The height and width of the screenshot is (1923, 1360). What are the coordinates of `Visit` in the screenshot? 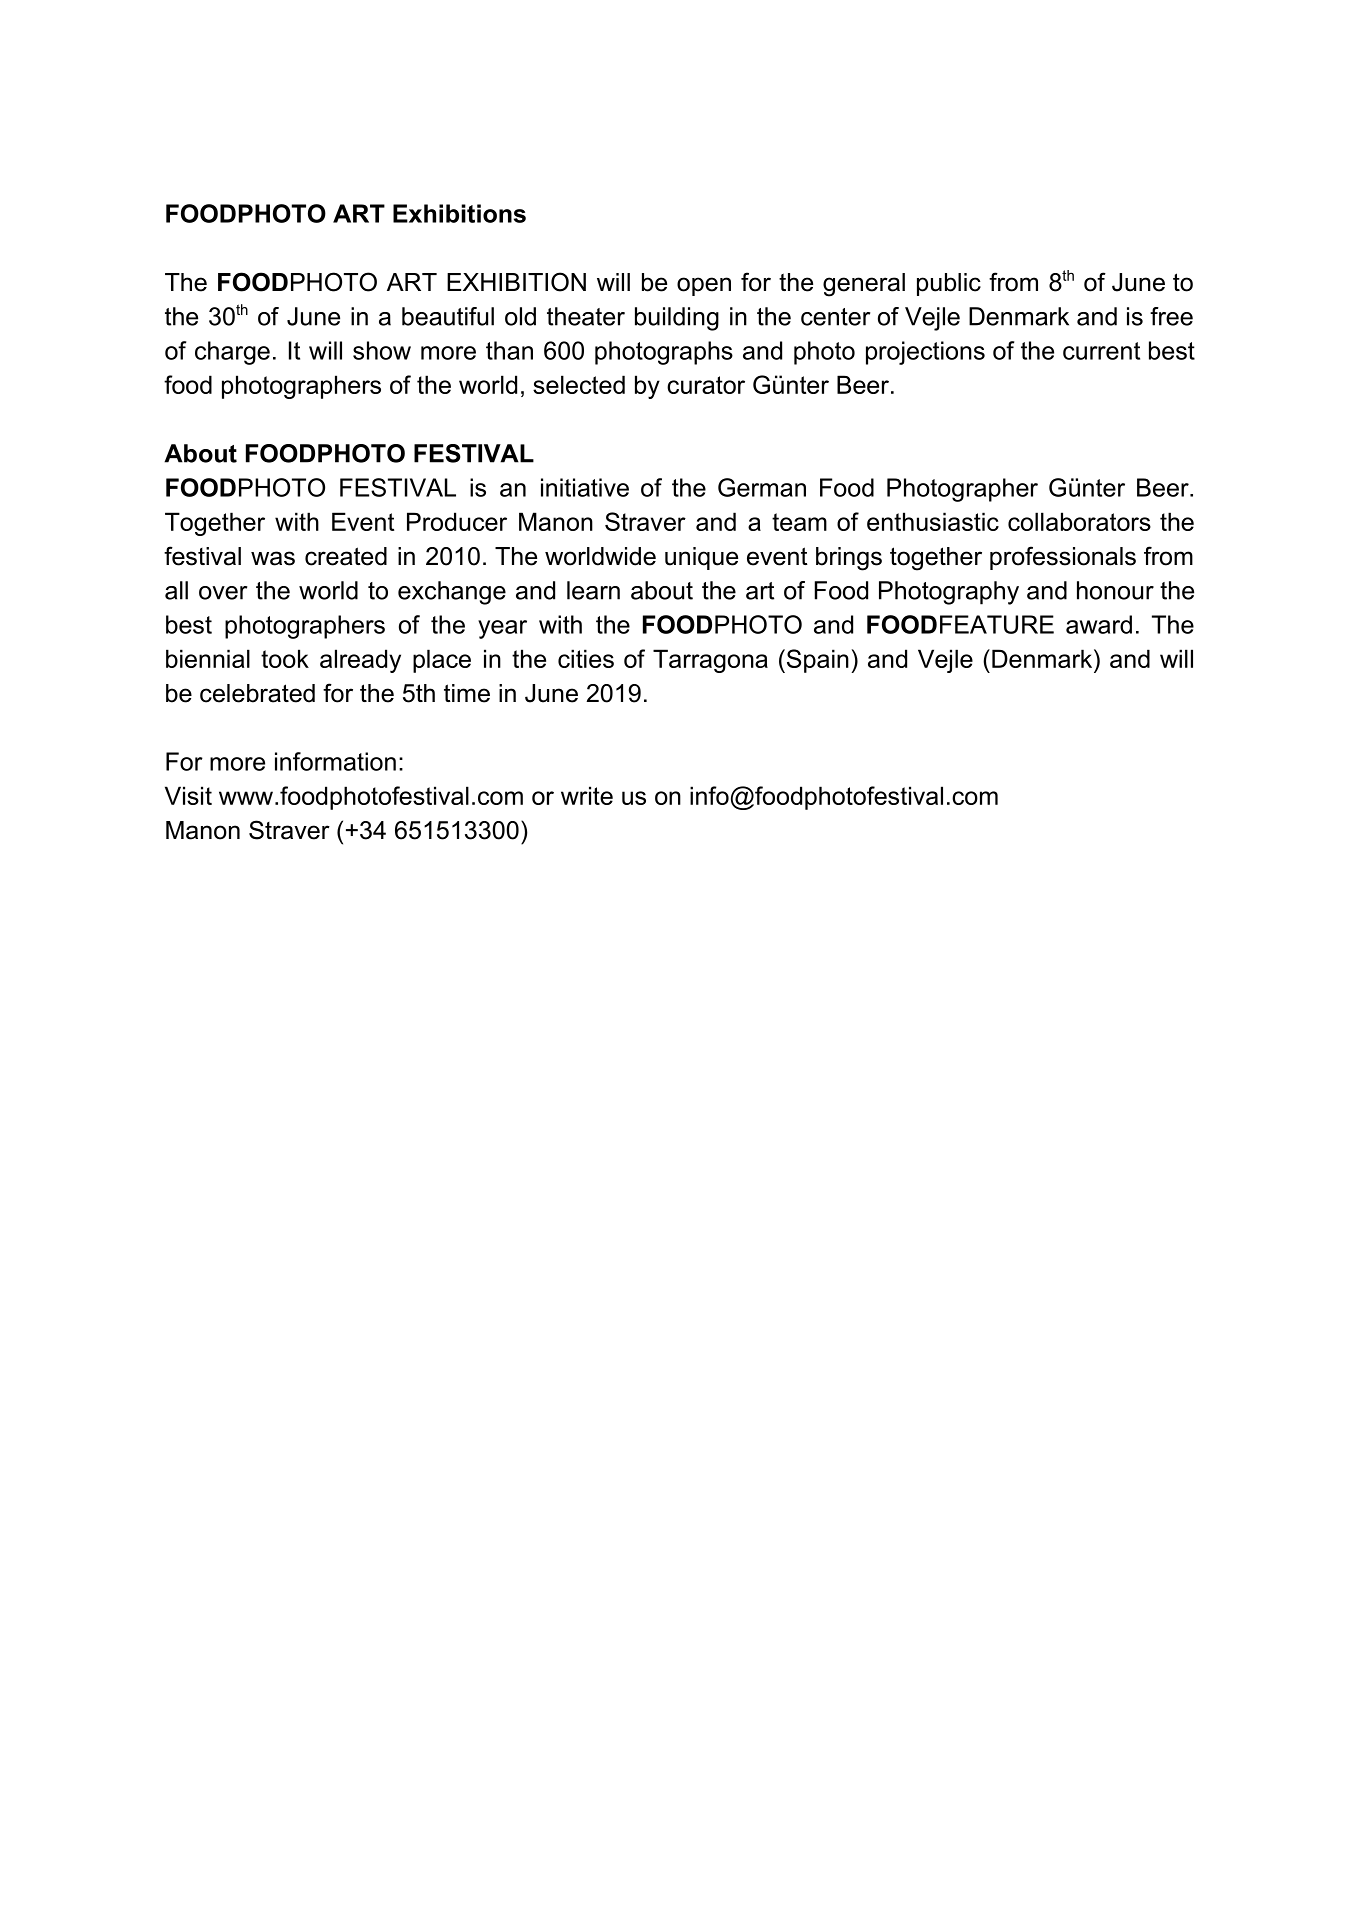 It's located at (188, 795).
